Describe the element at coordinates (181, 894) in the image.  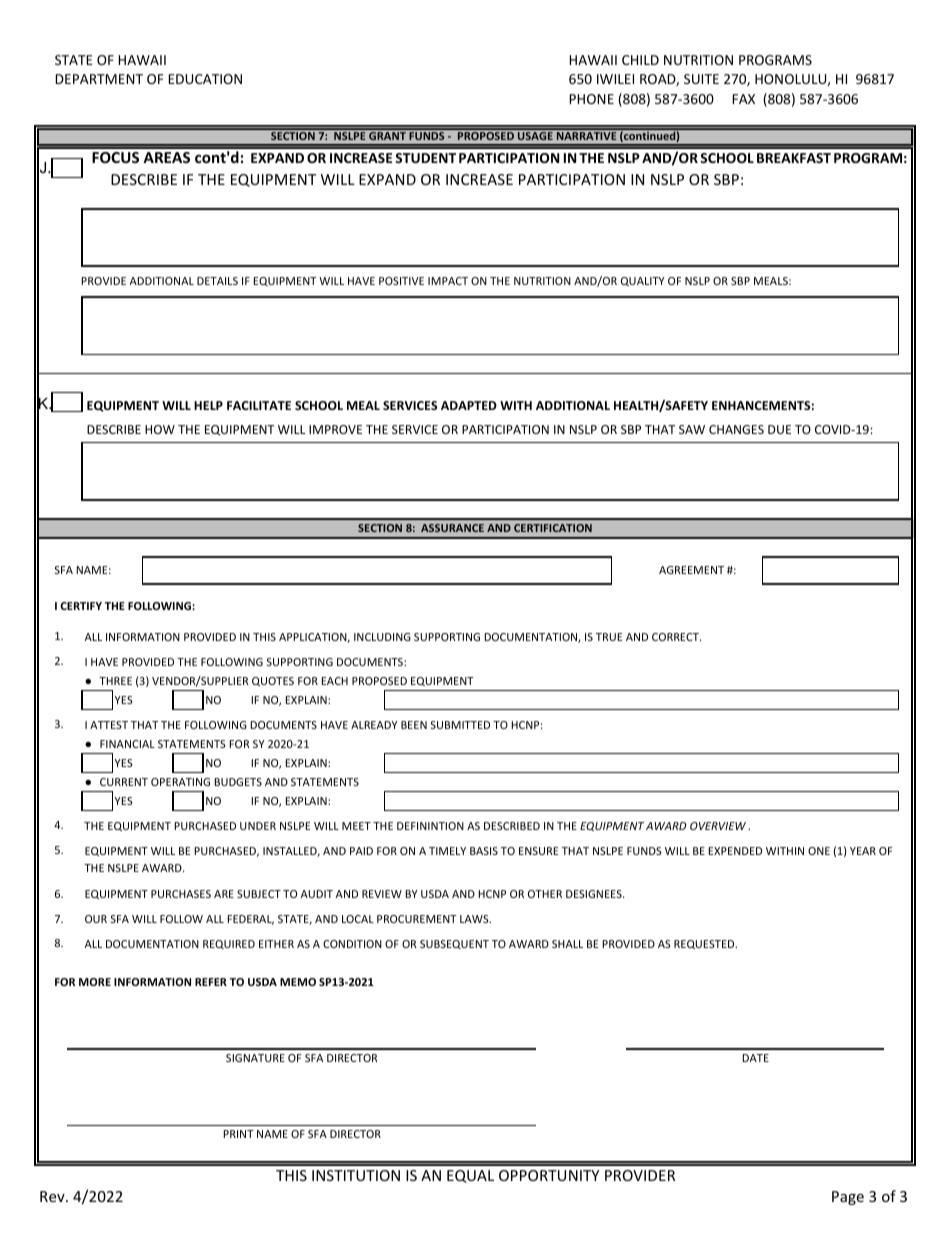
I see `PURCHASES` at that location.
